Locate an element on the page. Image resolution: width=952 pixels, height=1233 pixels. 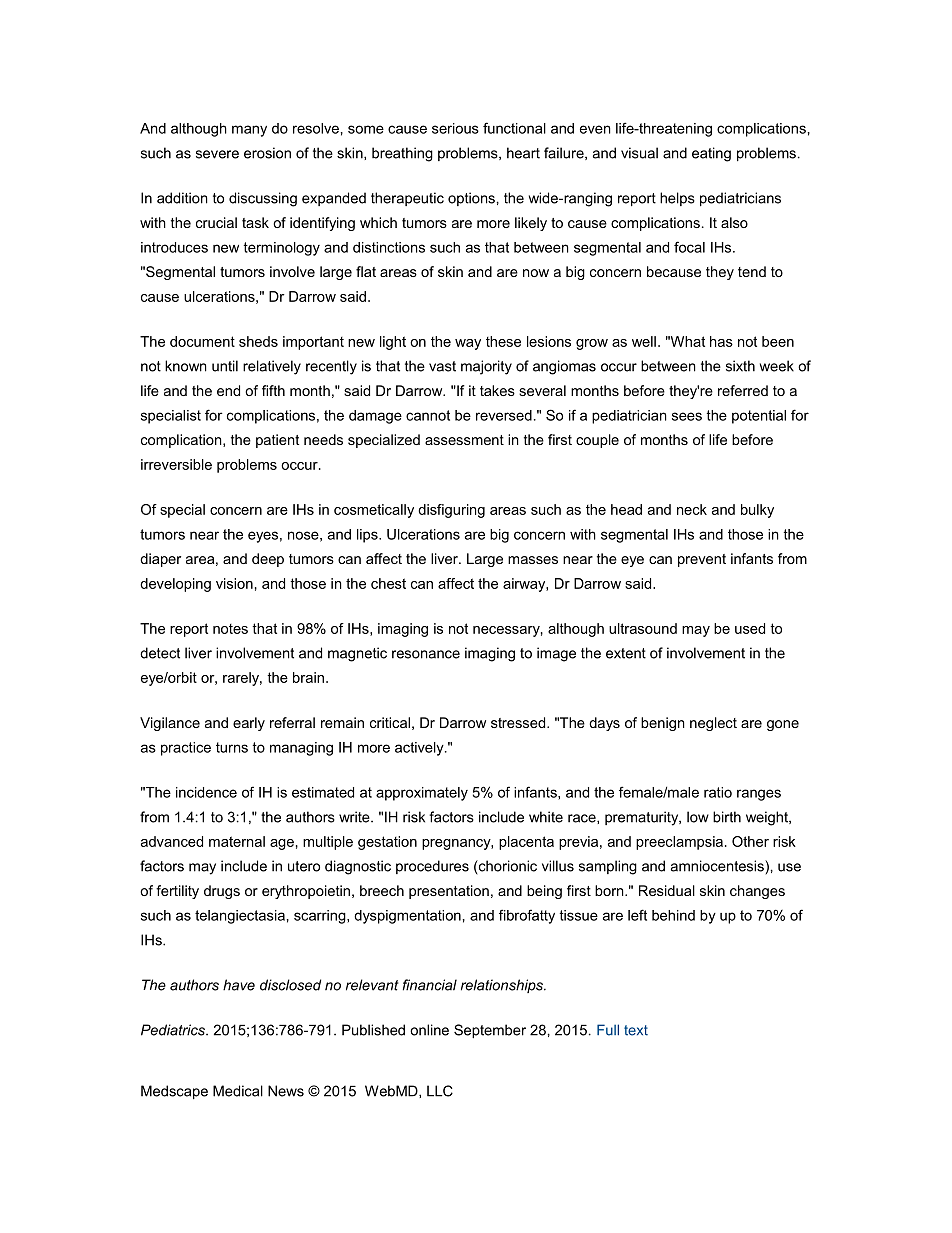
actively is located at coordinates (420, 749).
